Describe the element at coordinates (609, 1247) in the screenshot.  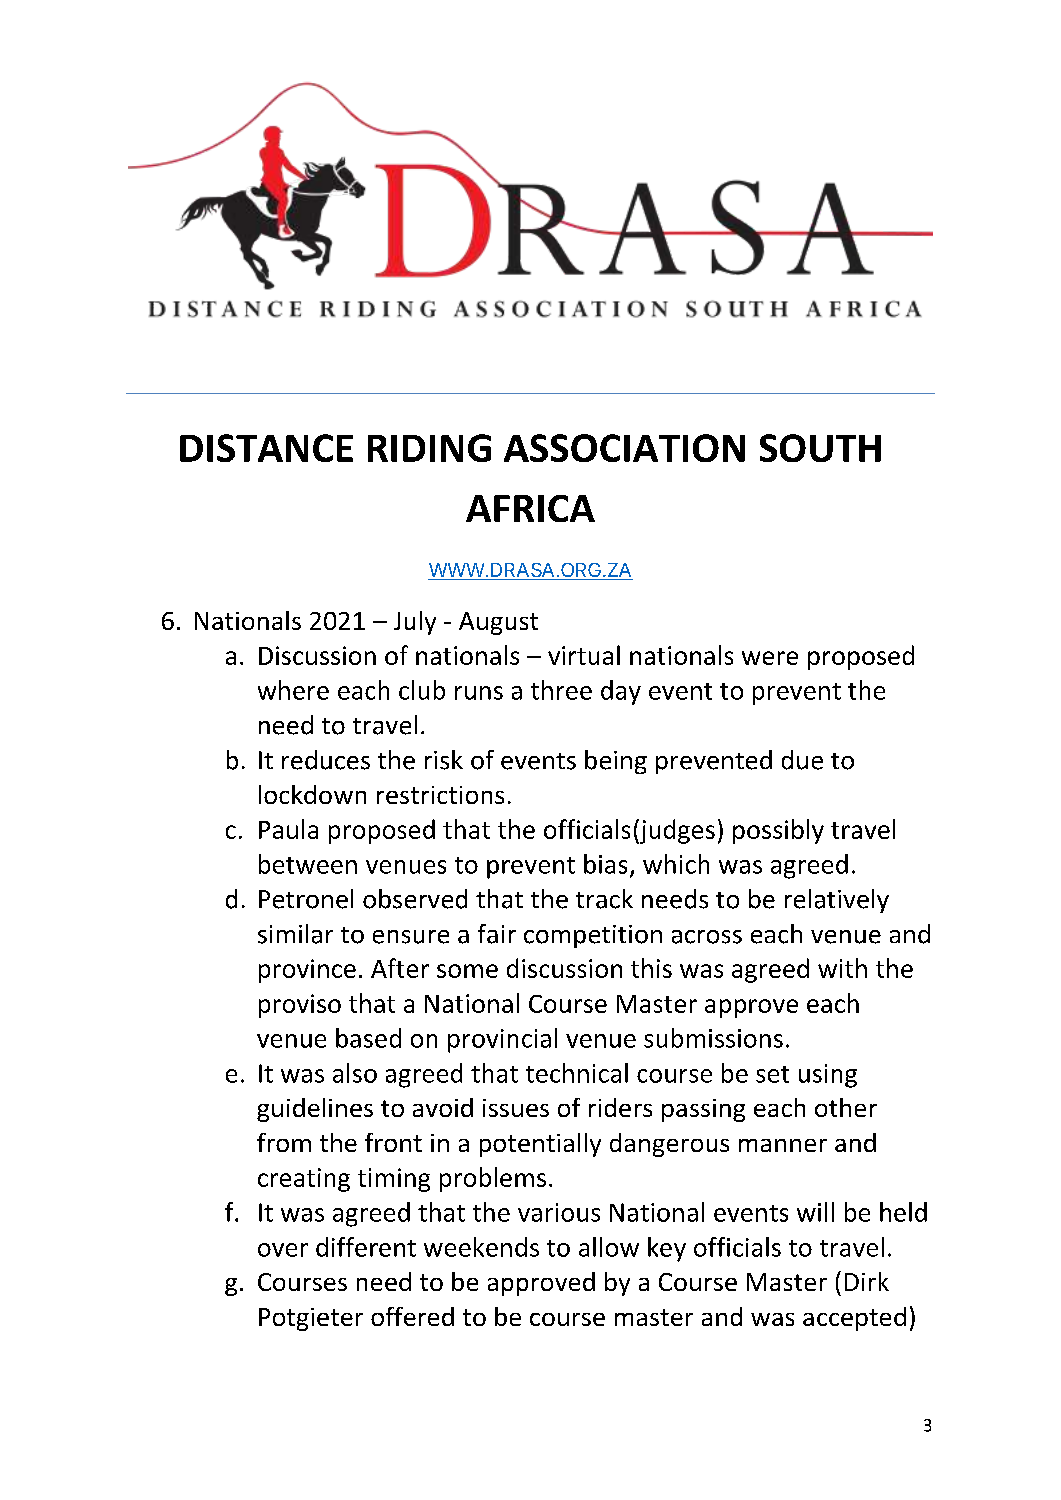
I see `allow` at that location.
